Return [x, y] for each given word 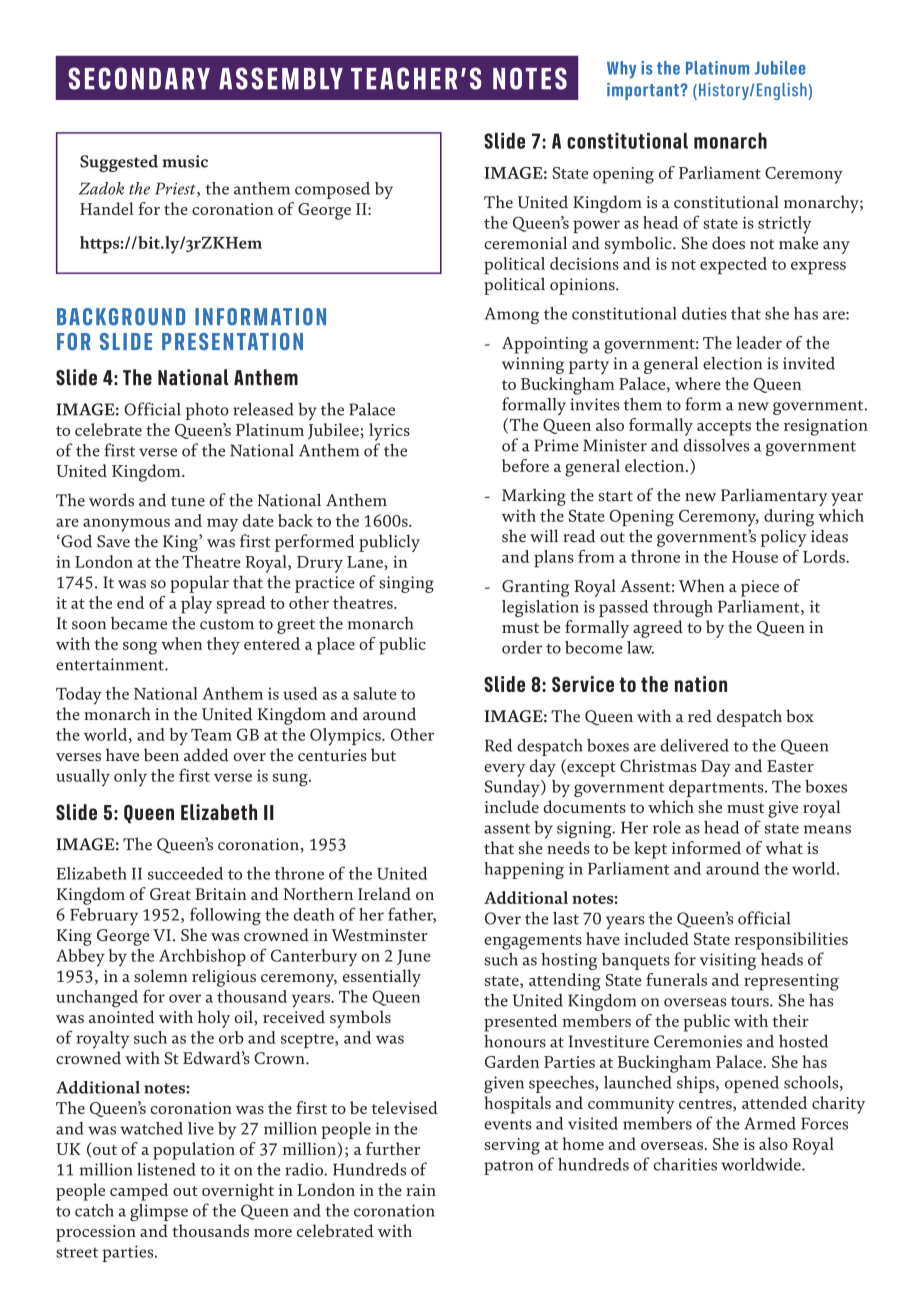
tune [188, 501]
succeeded [185, 873]
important [644, 91]
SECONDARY [139, 78]
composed [332, 190]
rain [421, 1190]
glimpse [159, 1212]
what [784, 847]
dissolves [716, 445]
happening [524, 870]
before [525, 465]
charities [685, 1164]
